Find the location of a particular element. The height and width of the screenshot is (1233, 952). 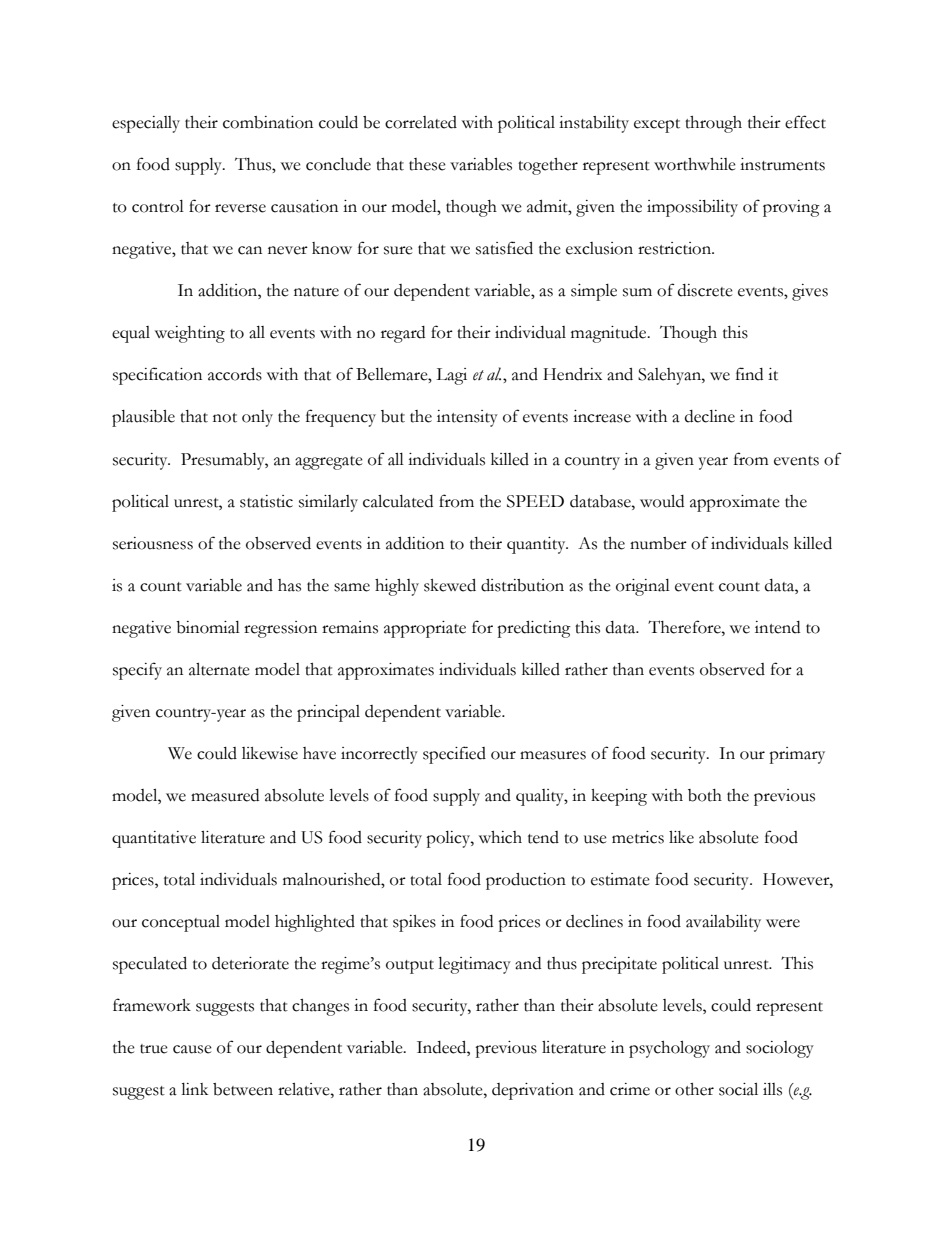

these is located at coordinates (427, 164).
